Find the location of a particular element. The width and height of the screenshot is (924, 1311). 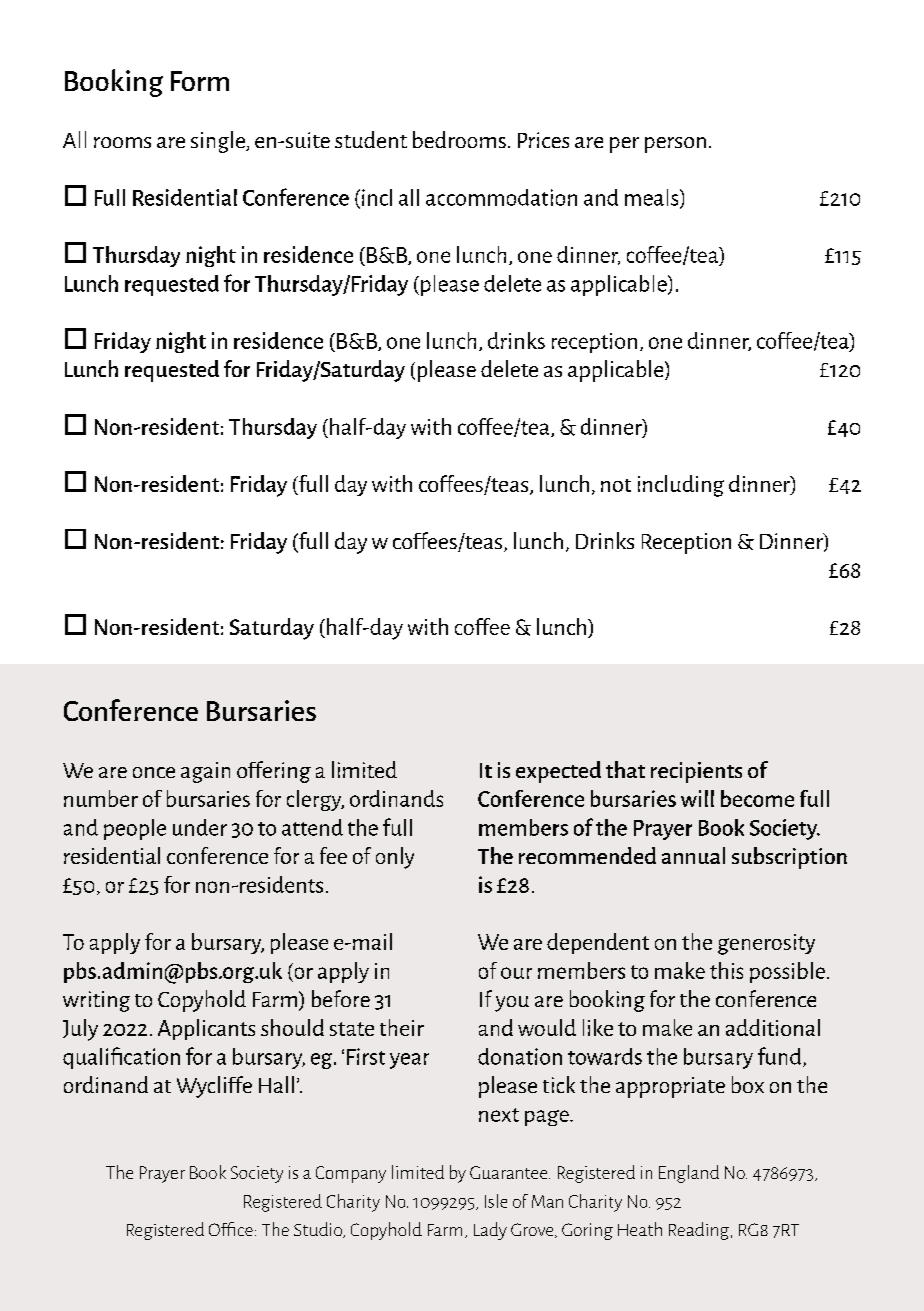

not is located at coordinates (616, 485).
